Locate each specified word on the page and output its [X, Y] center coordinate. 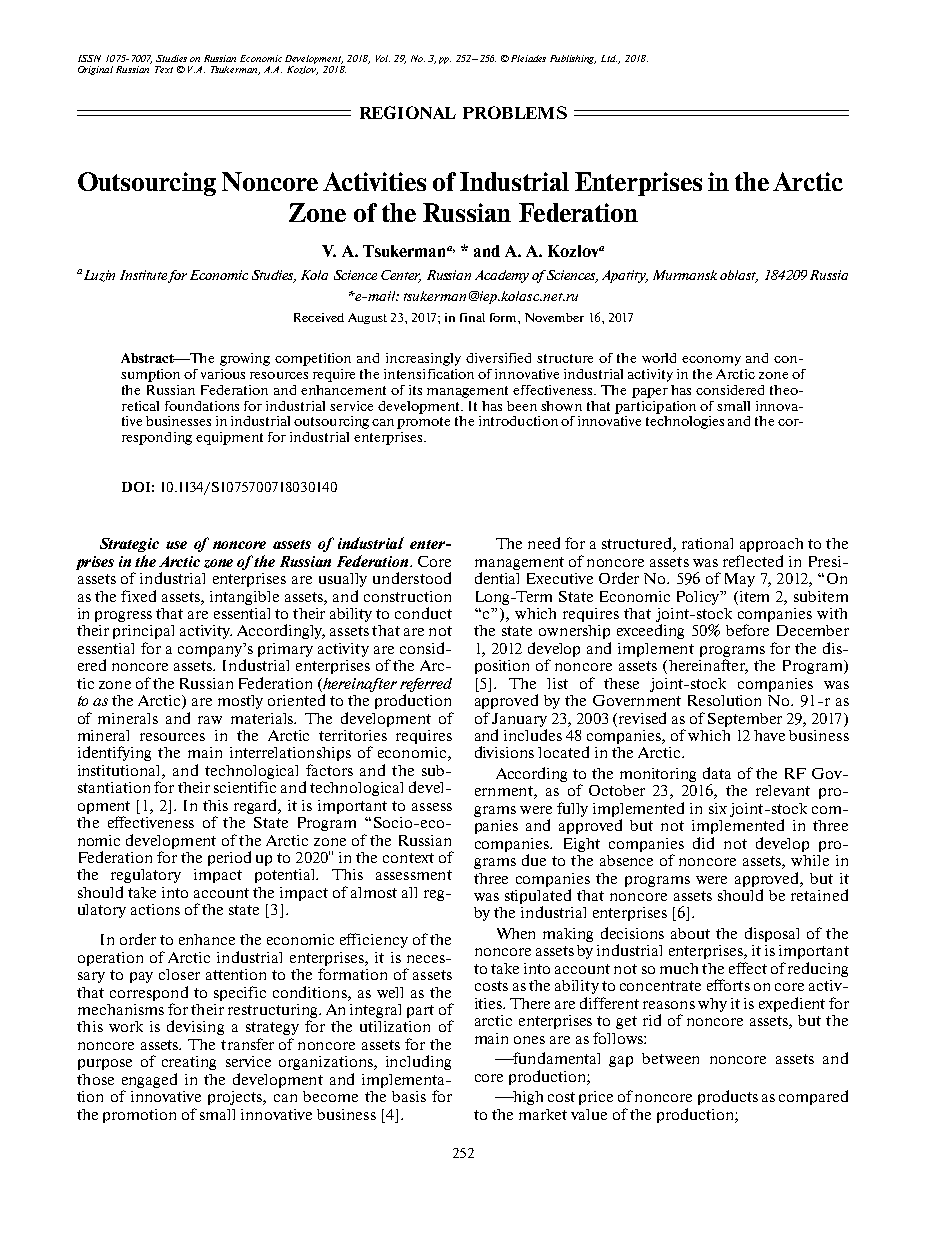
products [728, 1097]
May [740, 580]
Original [95, 70]
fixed [138, 596]
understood [412, 578]
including [418, 1062]
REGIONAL [408, 112]
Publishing [573, 59]
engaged [149, 1080]
